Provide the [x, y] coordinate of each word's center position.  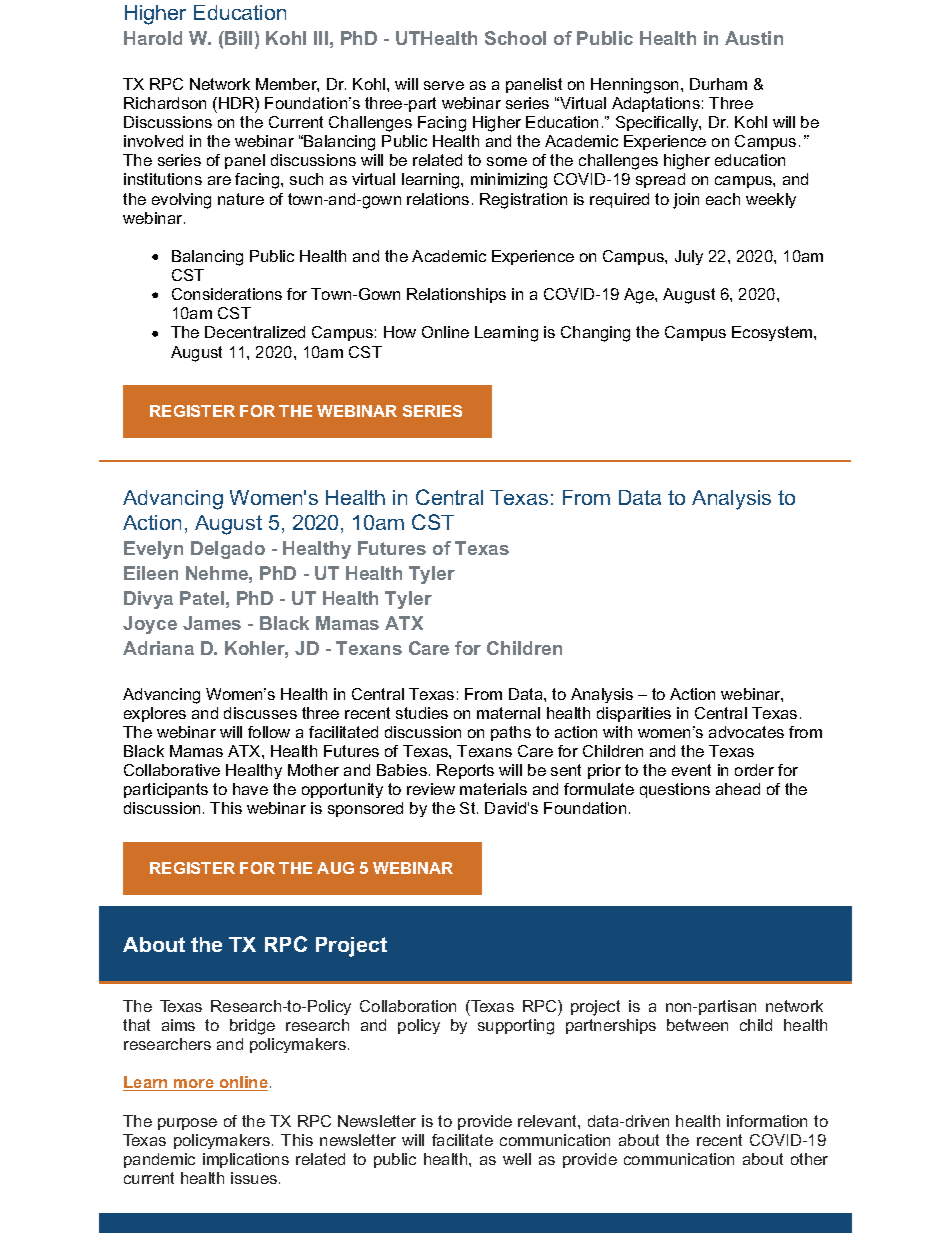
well [517, 1159]
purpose [187, 1124]
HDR [237, 103]
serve [444, 85]
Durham [718, 84]
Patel [202, 598]
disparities [634, 714]
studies [422, 713]
